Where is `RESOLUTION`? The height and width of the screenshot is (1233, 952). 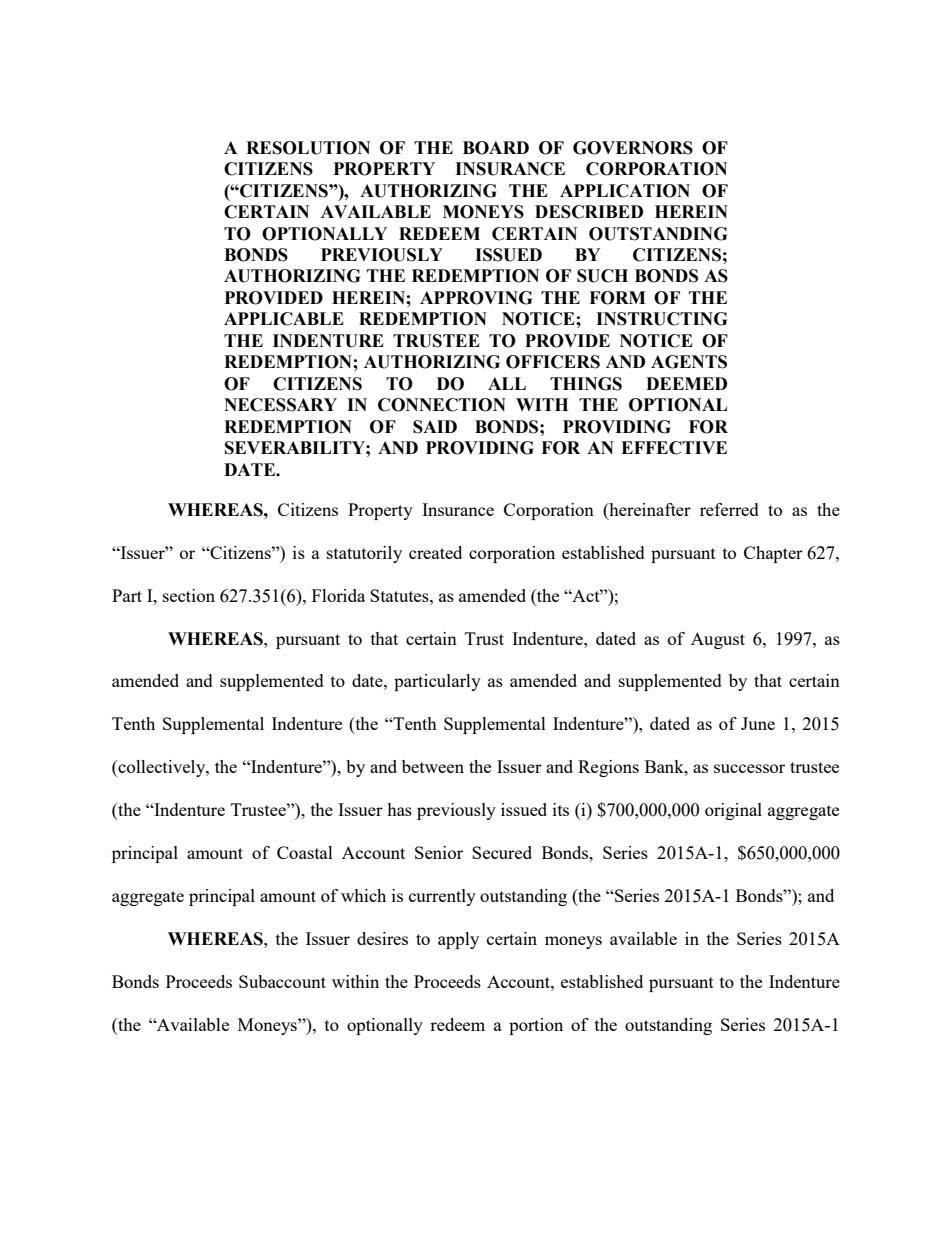
RESOLUTION is located at coordinates (308, 148).
